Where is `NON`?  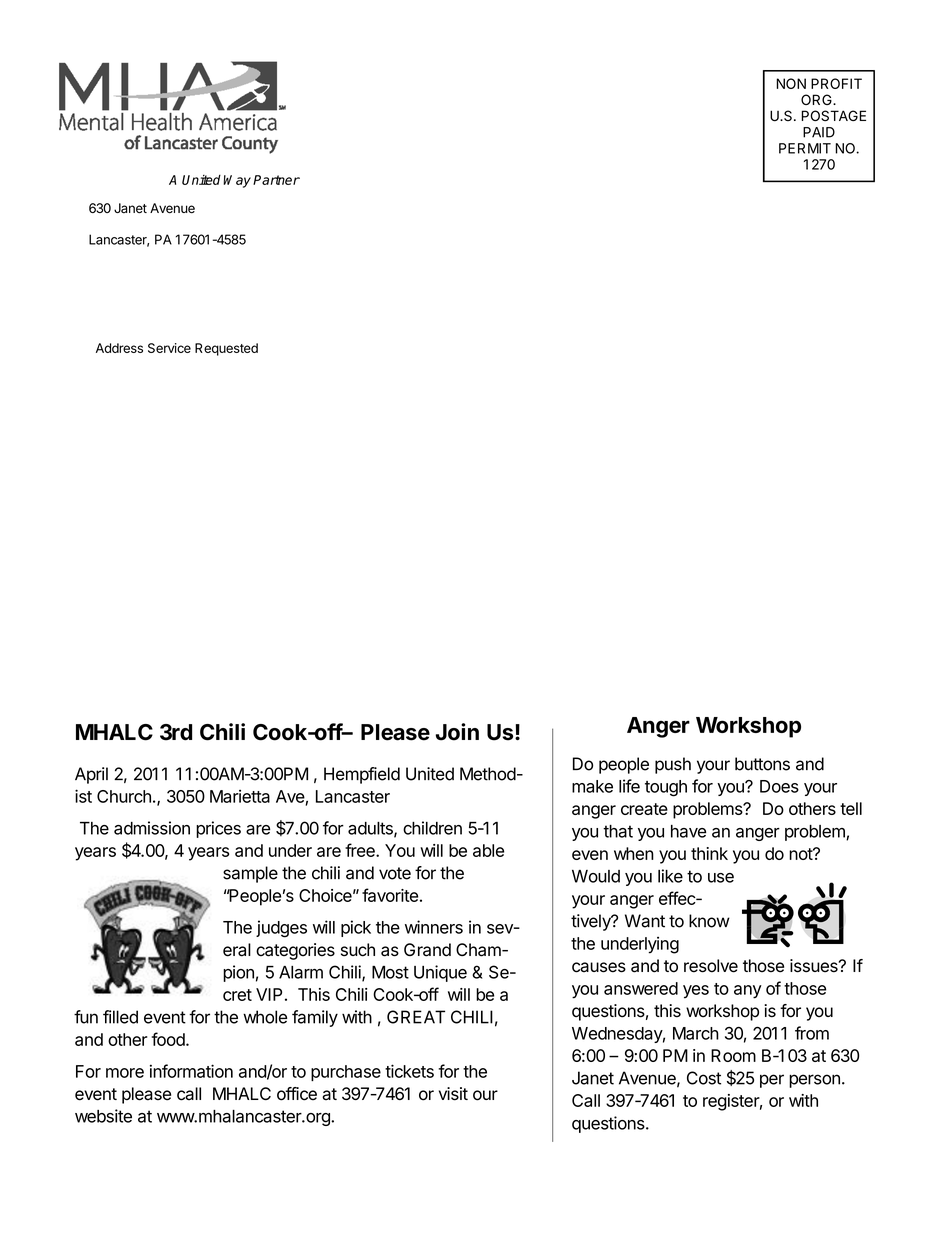
NON is located at coordinates (791, 83).
